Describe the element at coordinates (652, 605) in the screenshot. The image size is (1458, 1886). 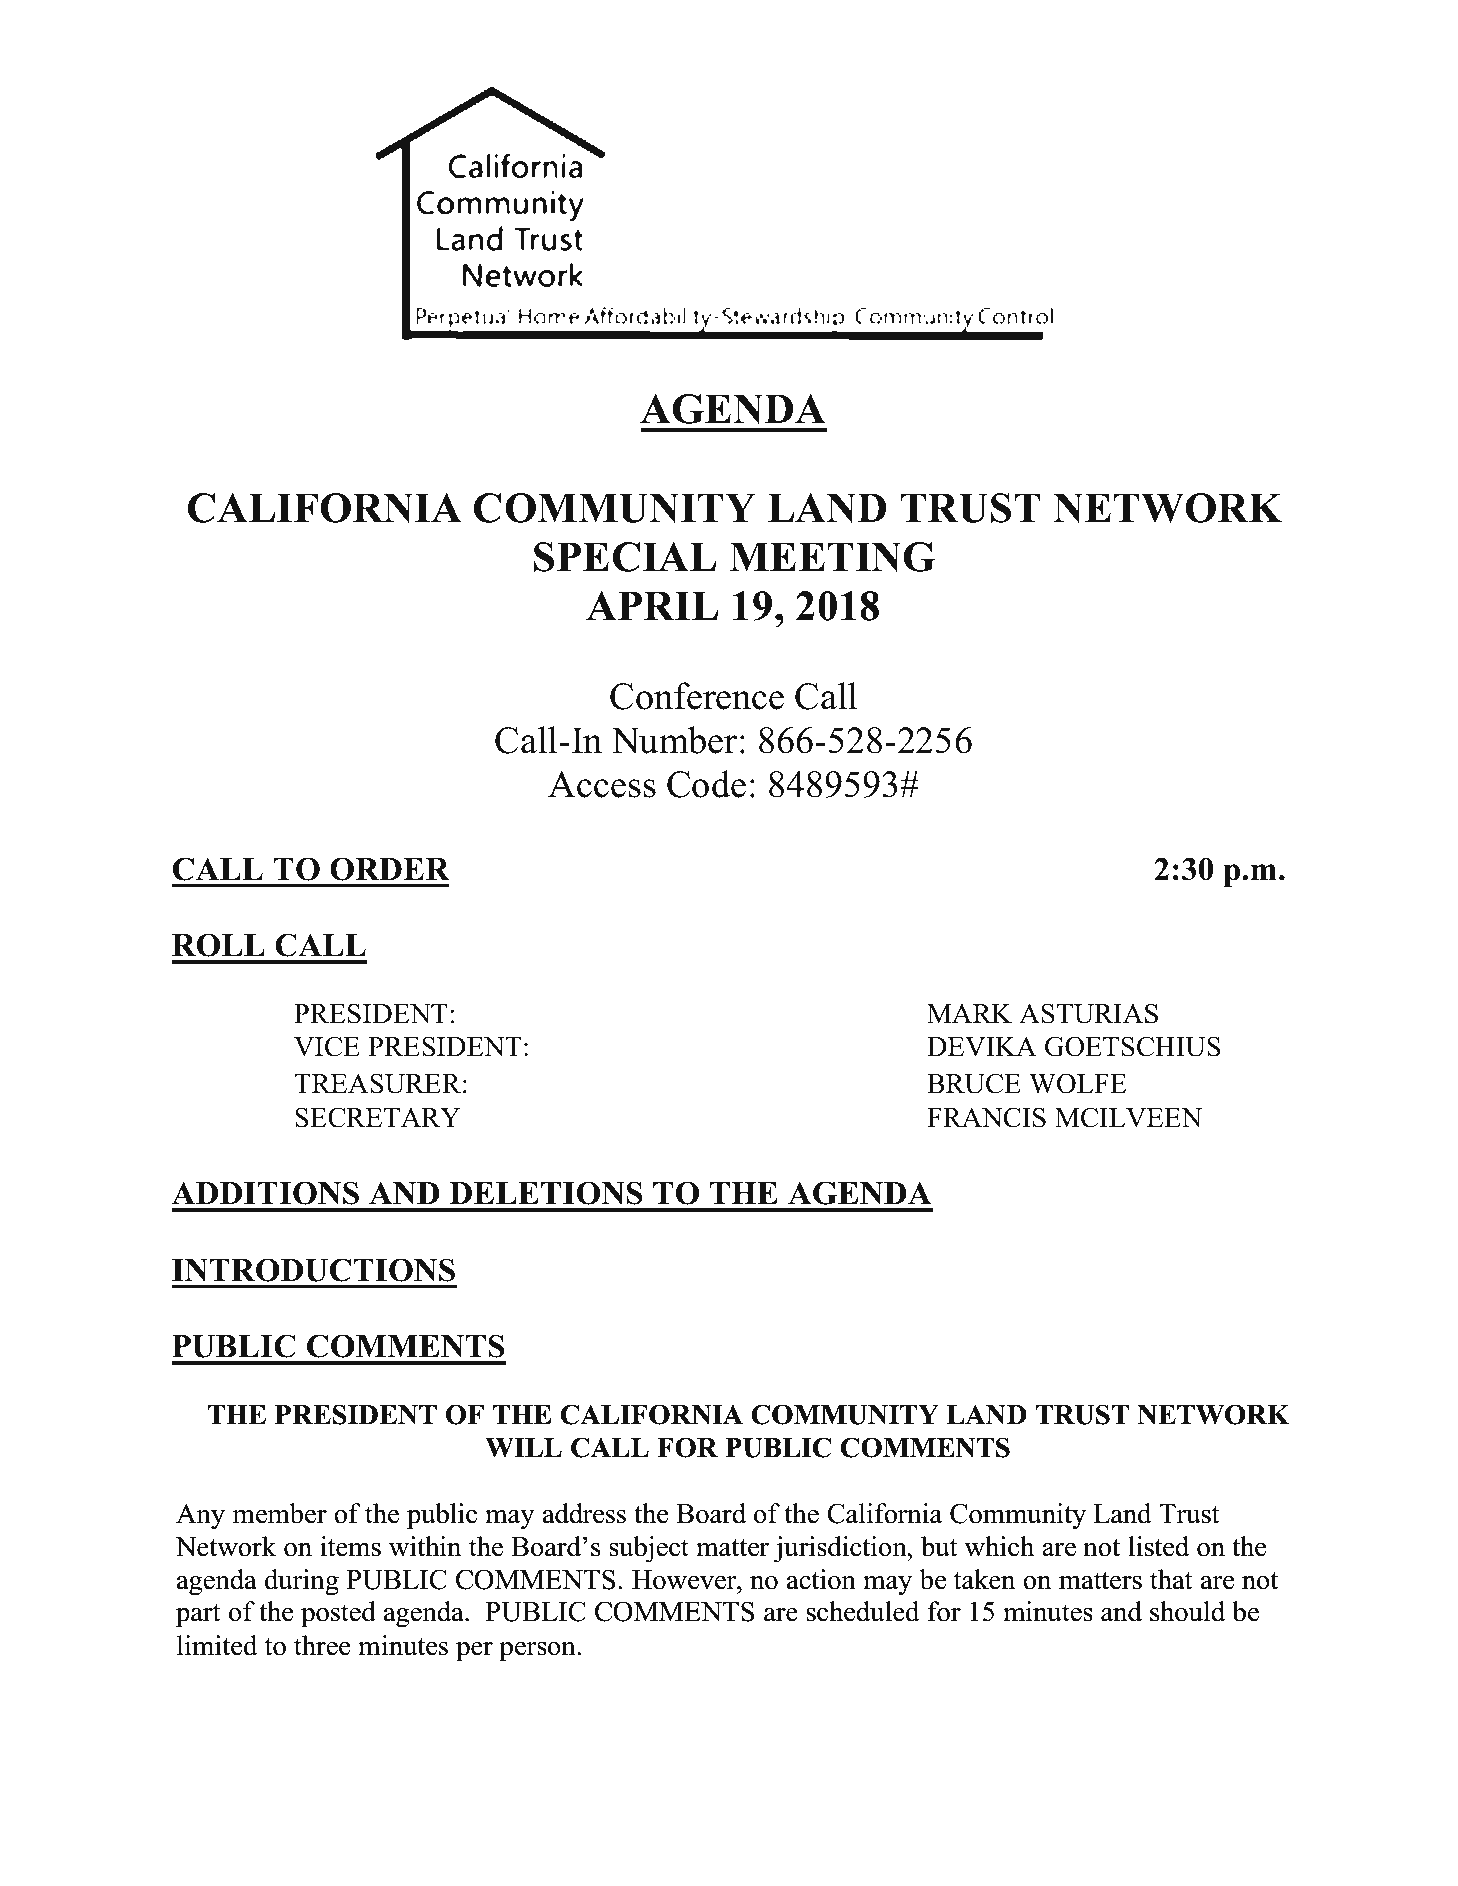
I see `APRIL` at that location.
